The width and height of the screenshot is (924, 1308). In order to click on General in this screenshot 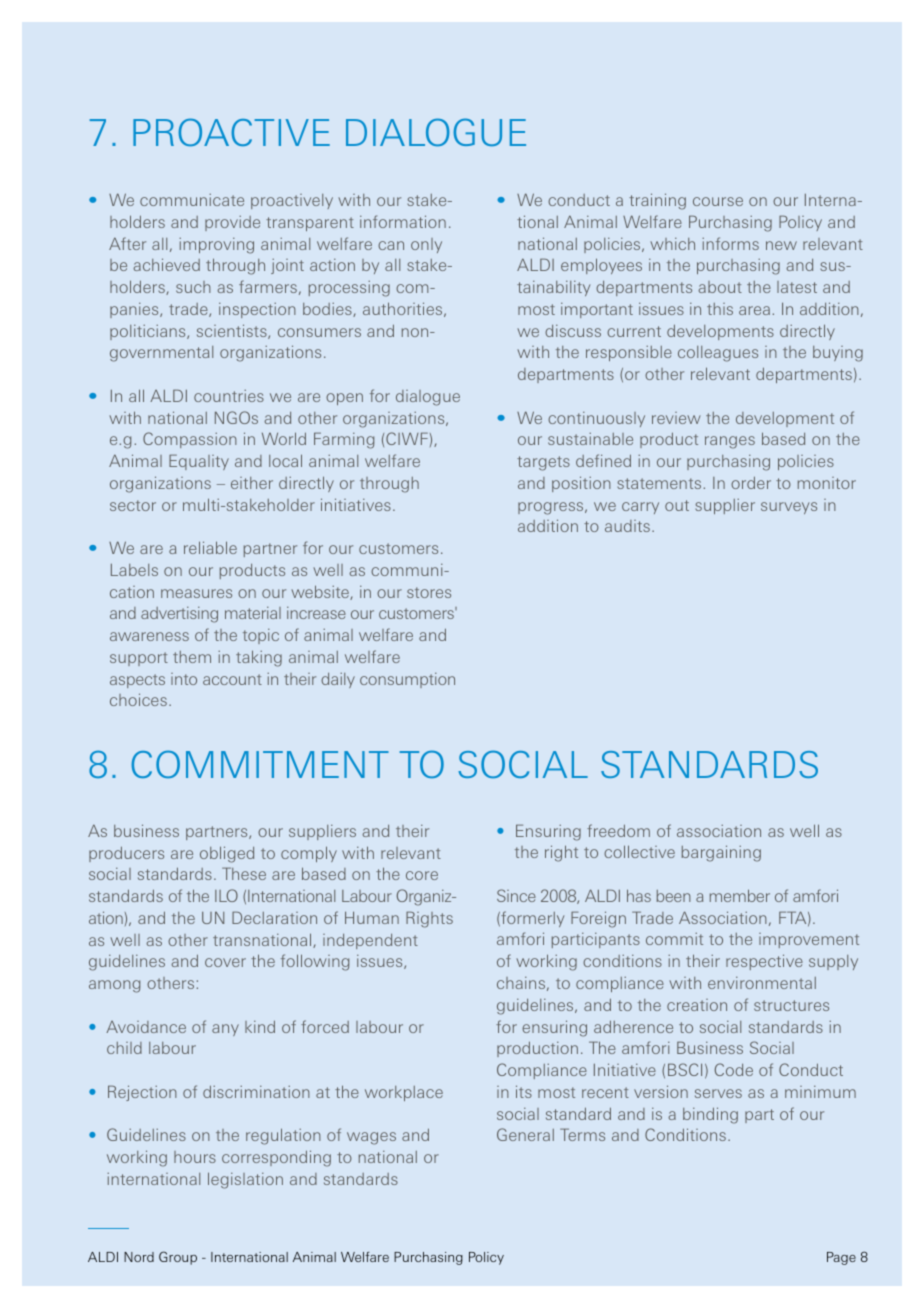, I will do `click(525, 1134)`.
